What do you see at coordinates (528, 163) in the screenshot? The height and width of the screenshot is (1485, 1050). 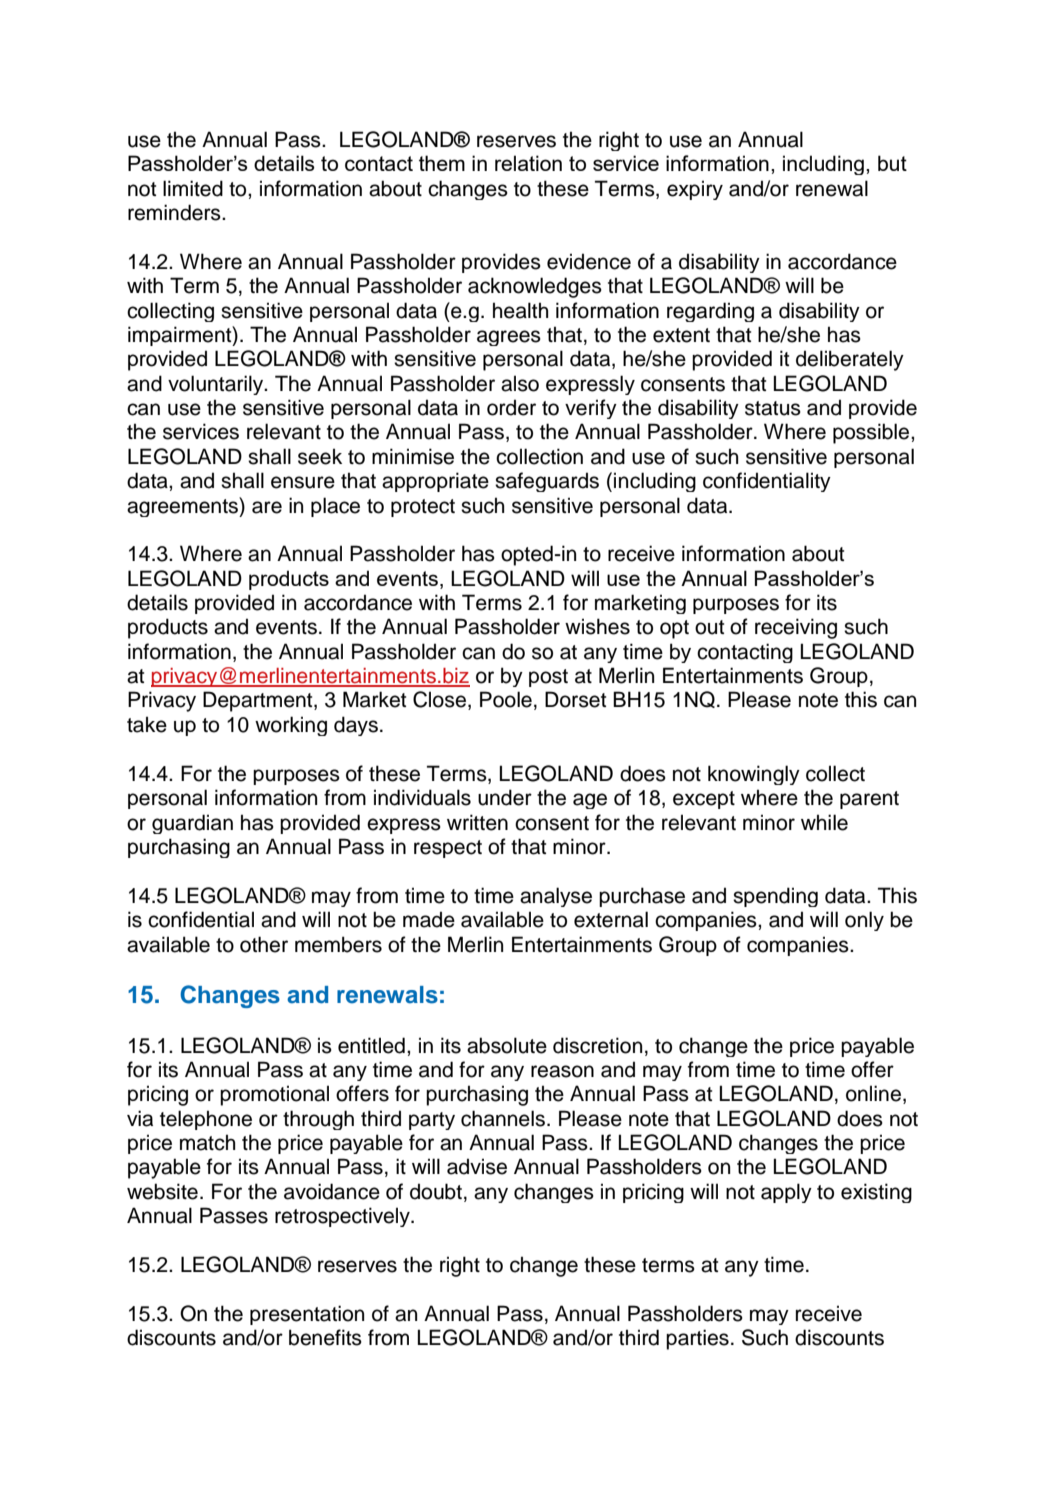 I see `relation` at bounding box center [528, 163].
